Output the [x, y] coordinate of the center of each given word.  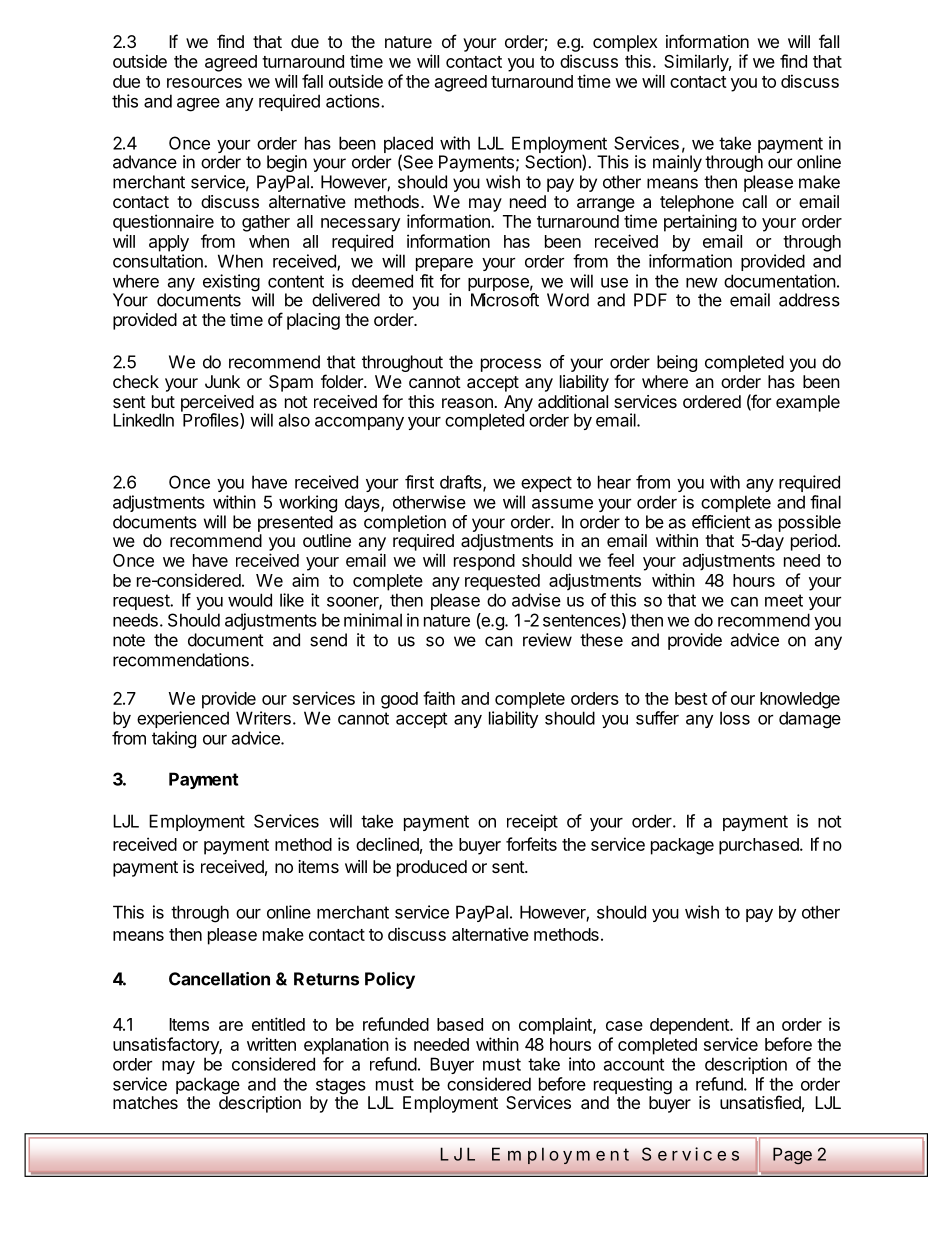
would [250, 600]
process [511, 365]
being [677, 363]
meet [784, 600]
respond [484, 562]
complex [625, 43]
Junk [222, 381]
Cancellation [219, 979]
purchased [760, 846]
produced [432, 868]
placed [408, 146]
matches [145, 1102]
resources [204, 83]
